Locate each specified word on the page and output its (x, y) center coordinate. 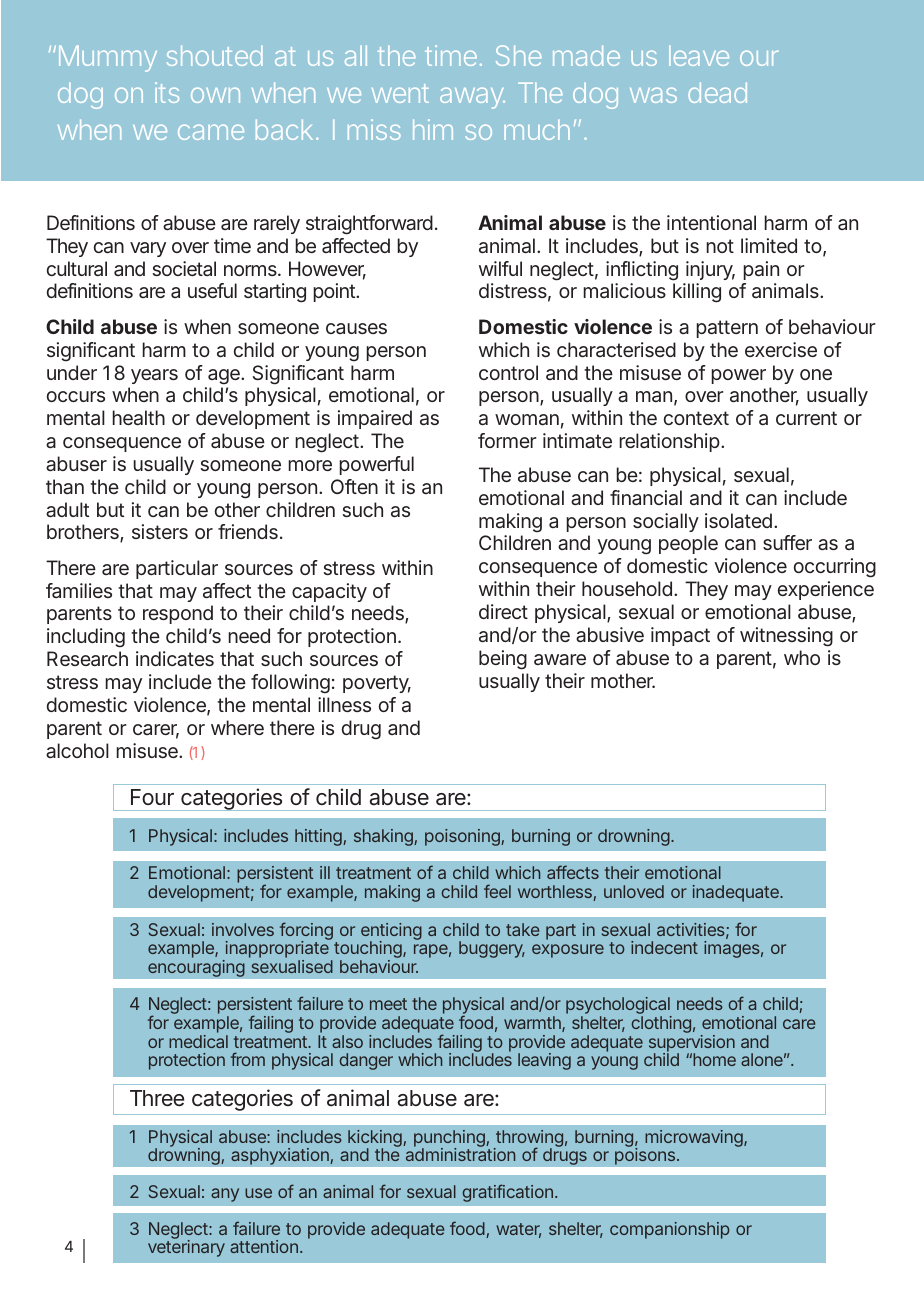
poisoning (463, 837)
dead (717, 92)
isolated (738, 520)
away (472, 98)
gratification (508, 1193)
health (139, 417)
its (167, 92)
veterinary (186, 1247)
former (507, 440)
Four (152, 797)
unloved (634, 891)
